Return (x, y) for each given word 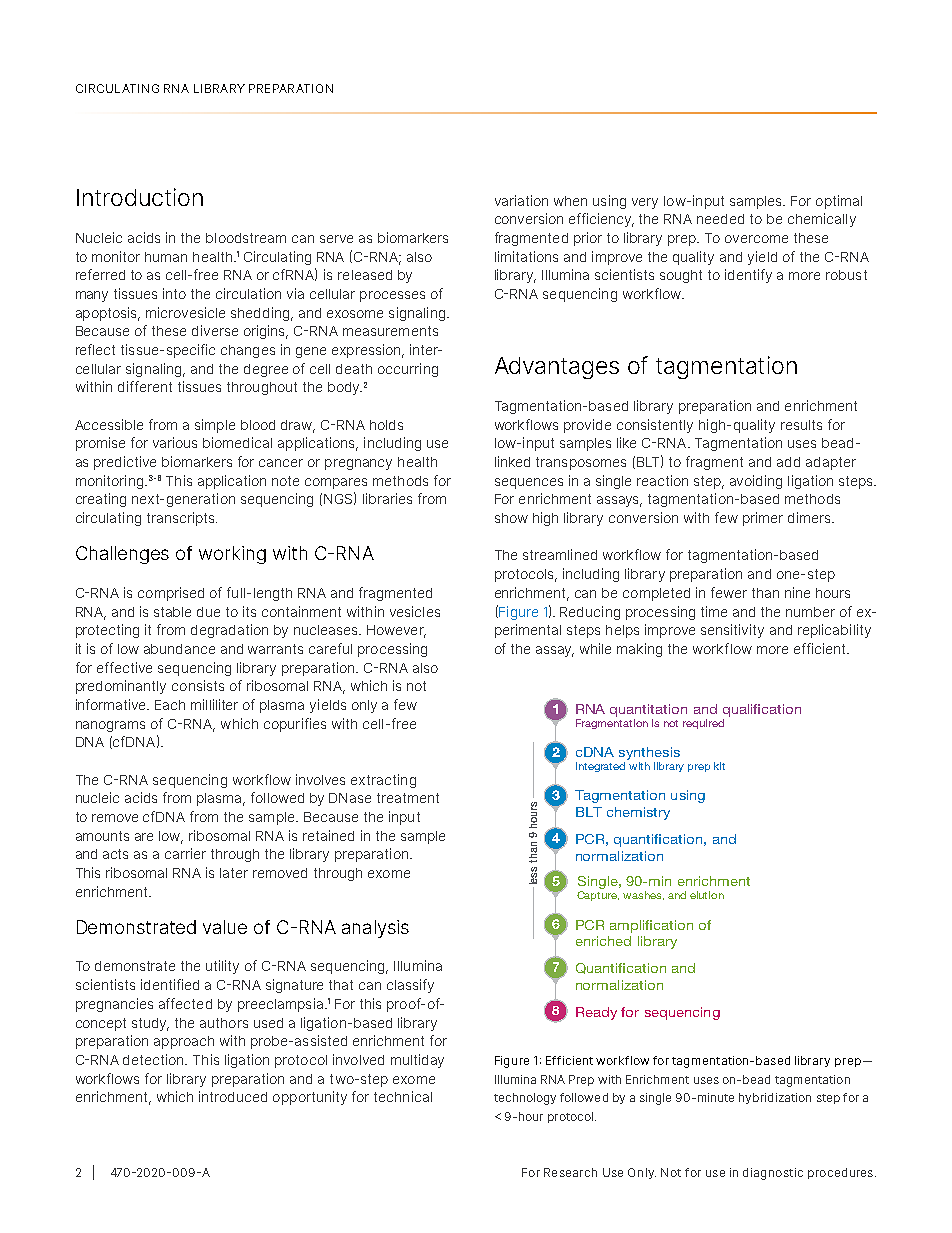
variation (521, 200)
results (801, 425)
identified (170, 984)
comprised (171, 594)
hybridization (775, 1098)
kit (719, 766)
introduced (233, 1096)
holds (386, 425)
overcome (756, 239)
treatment (408, 798)
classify (410, 986)
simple (215, 426)
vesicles (415, 611)
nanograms (110, 726)
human (166, 257)
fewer (729, 592)
